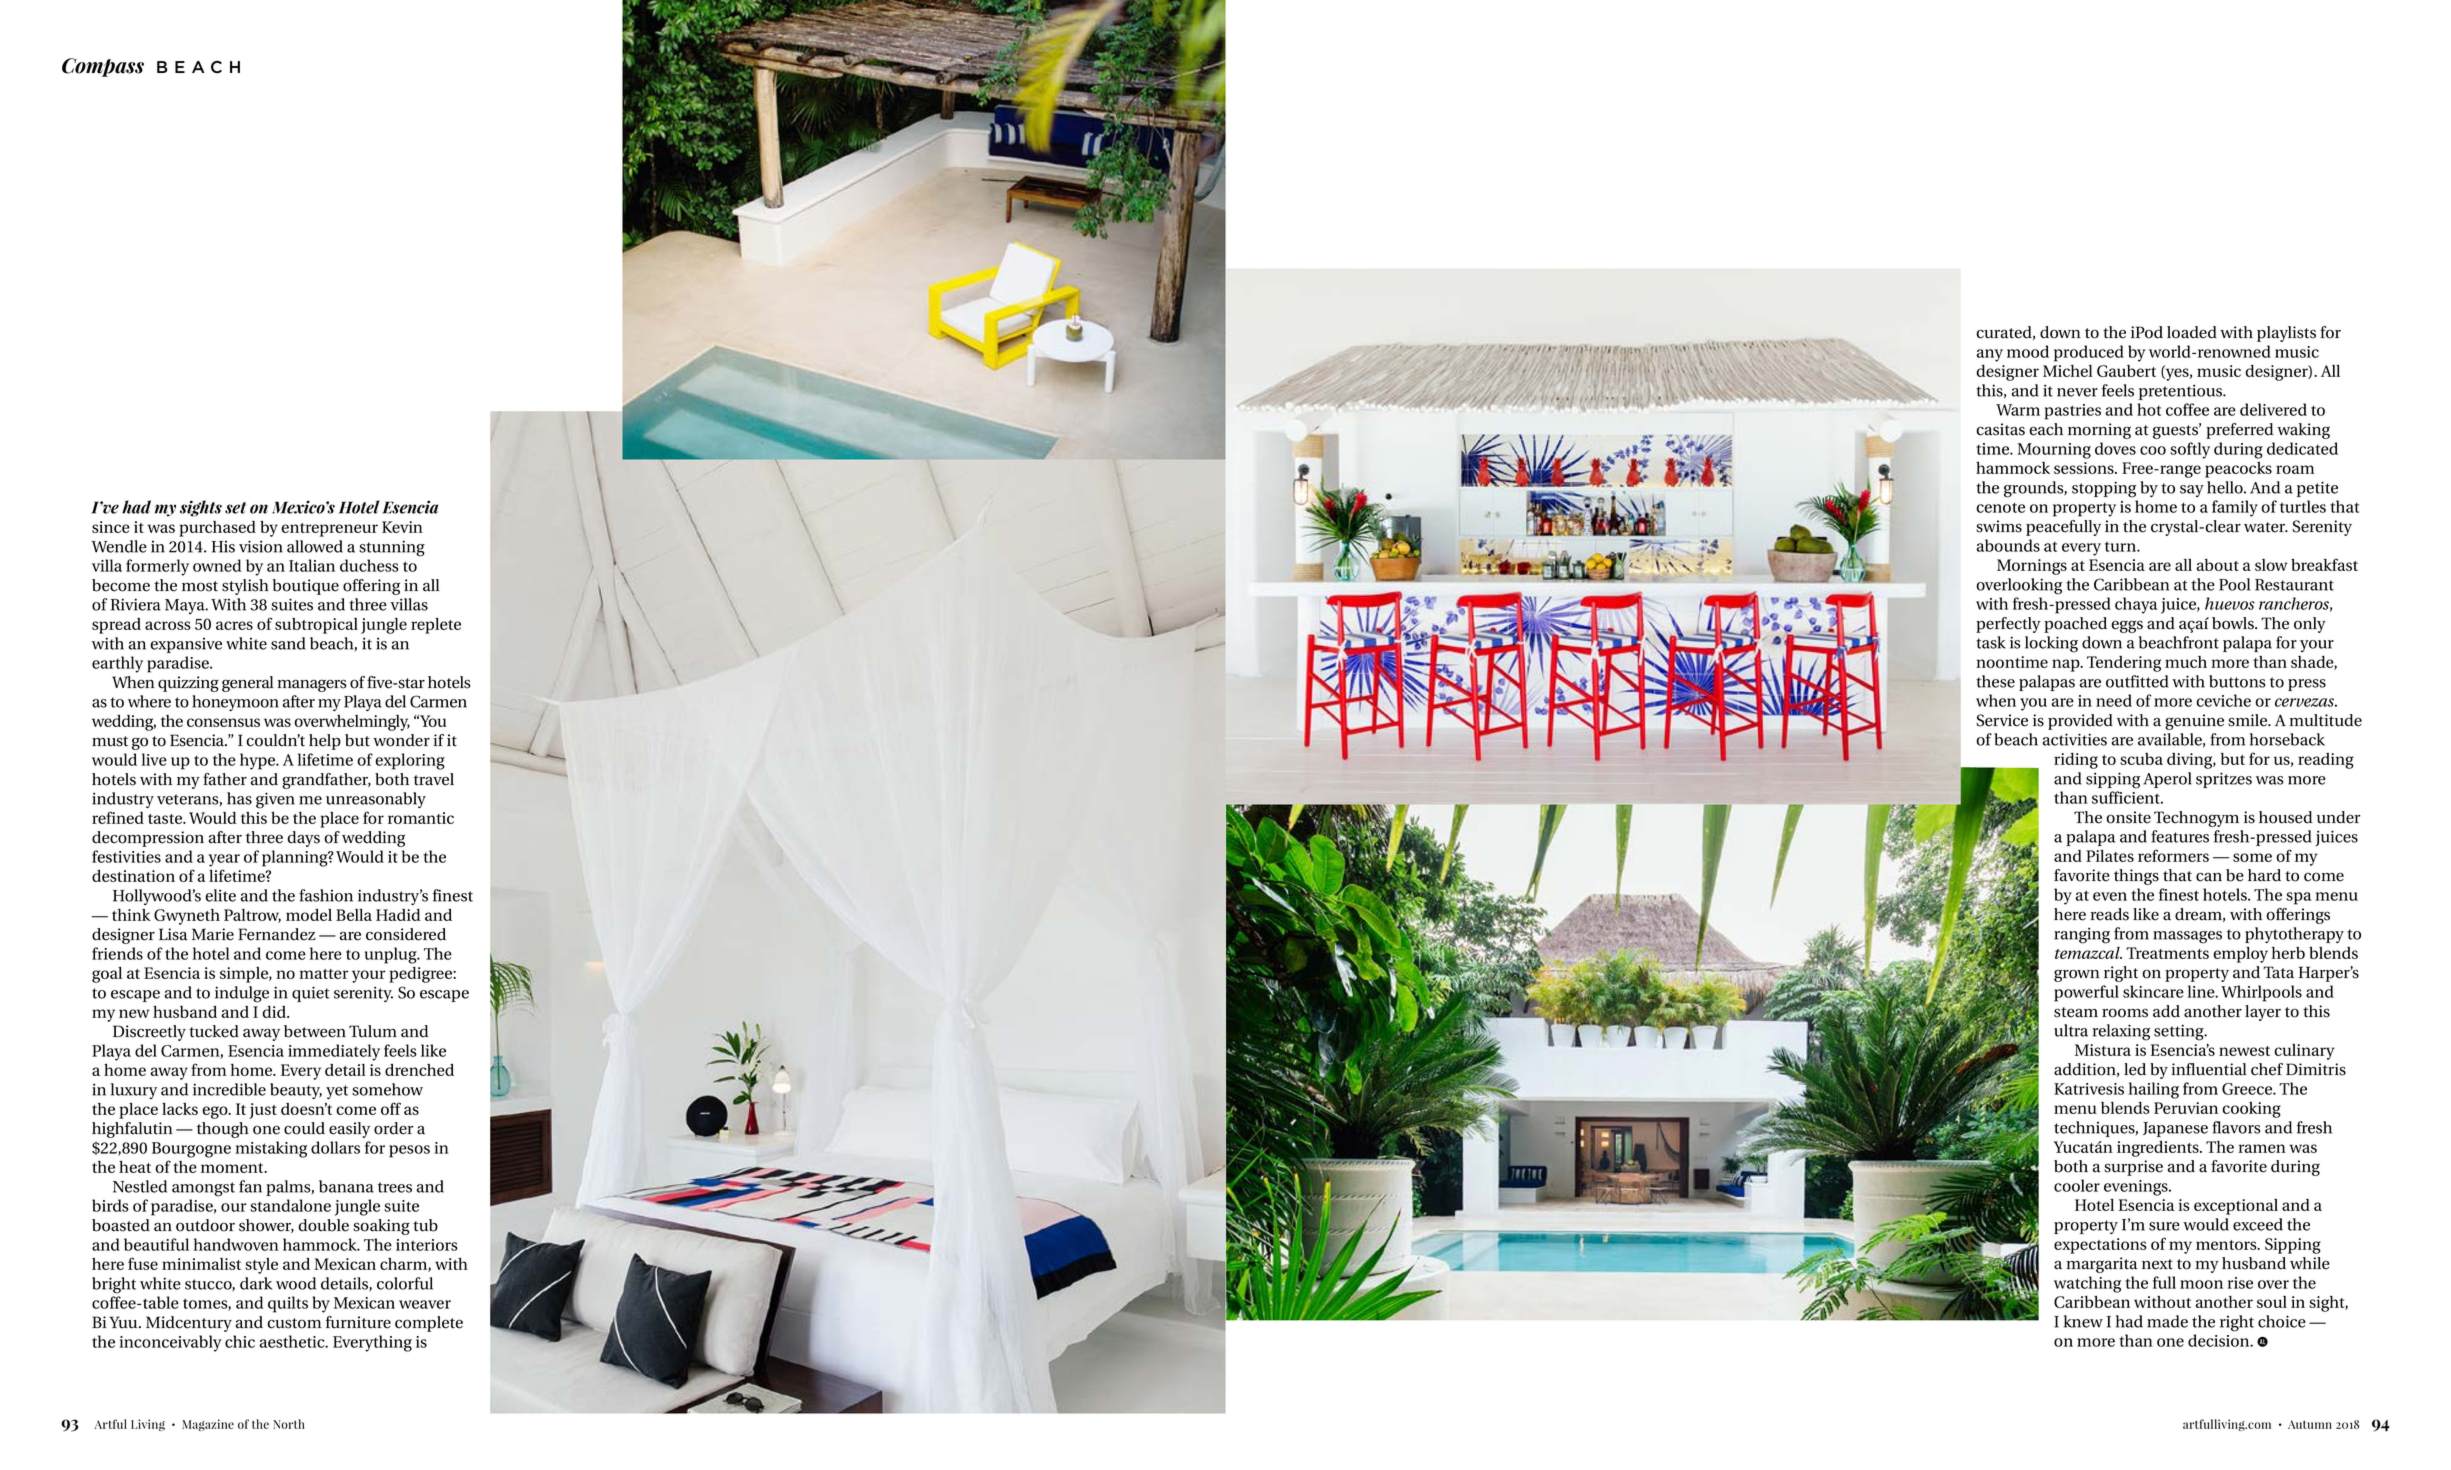  I want to click on immediately, so click(334, 1052).
